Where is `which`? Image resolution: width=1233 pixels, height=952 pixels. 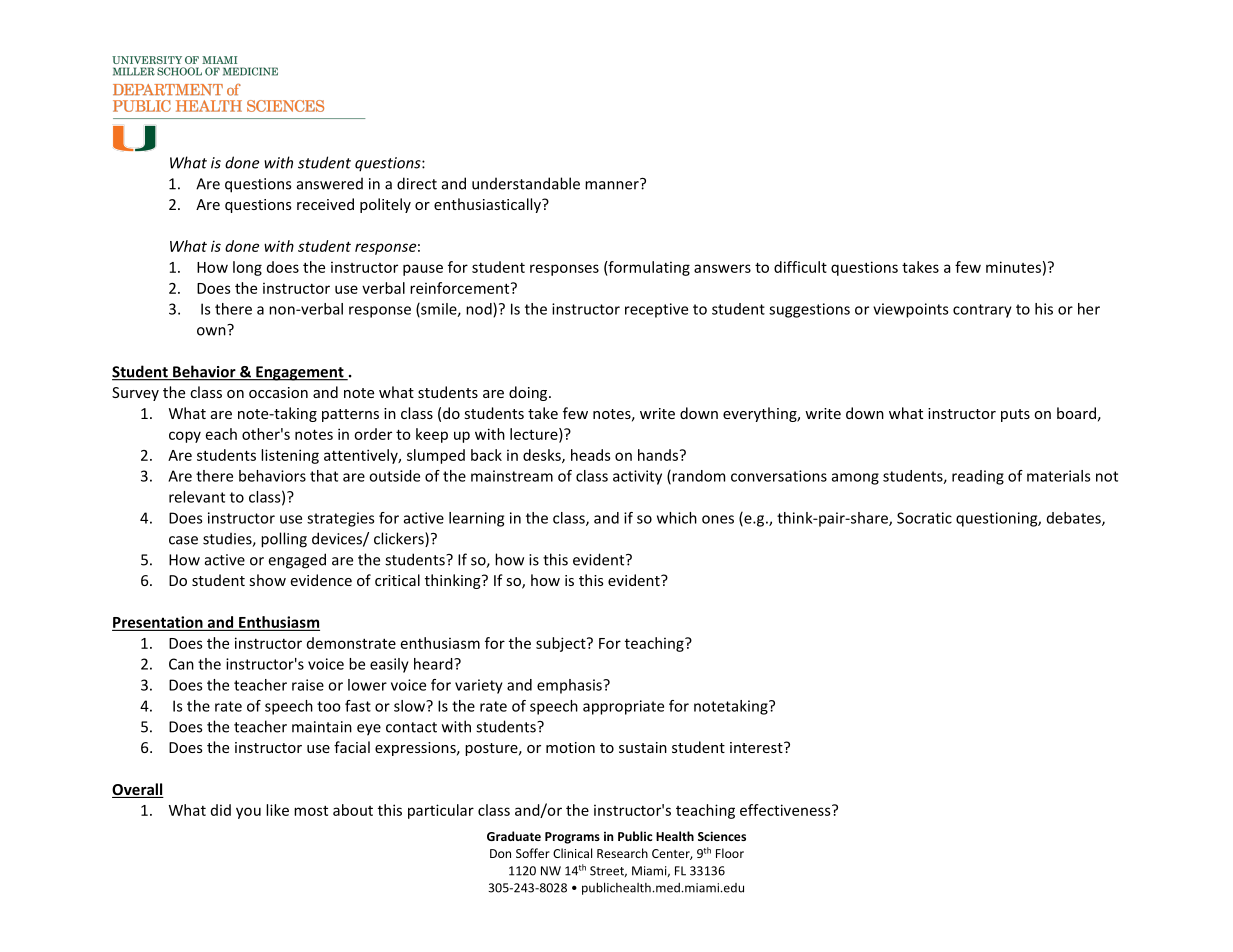 which is located at coordinates (677, 518).
